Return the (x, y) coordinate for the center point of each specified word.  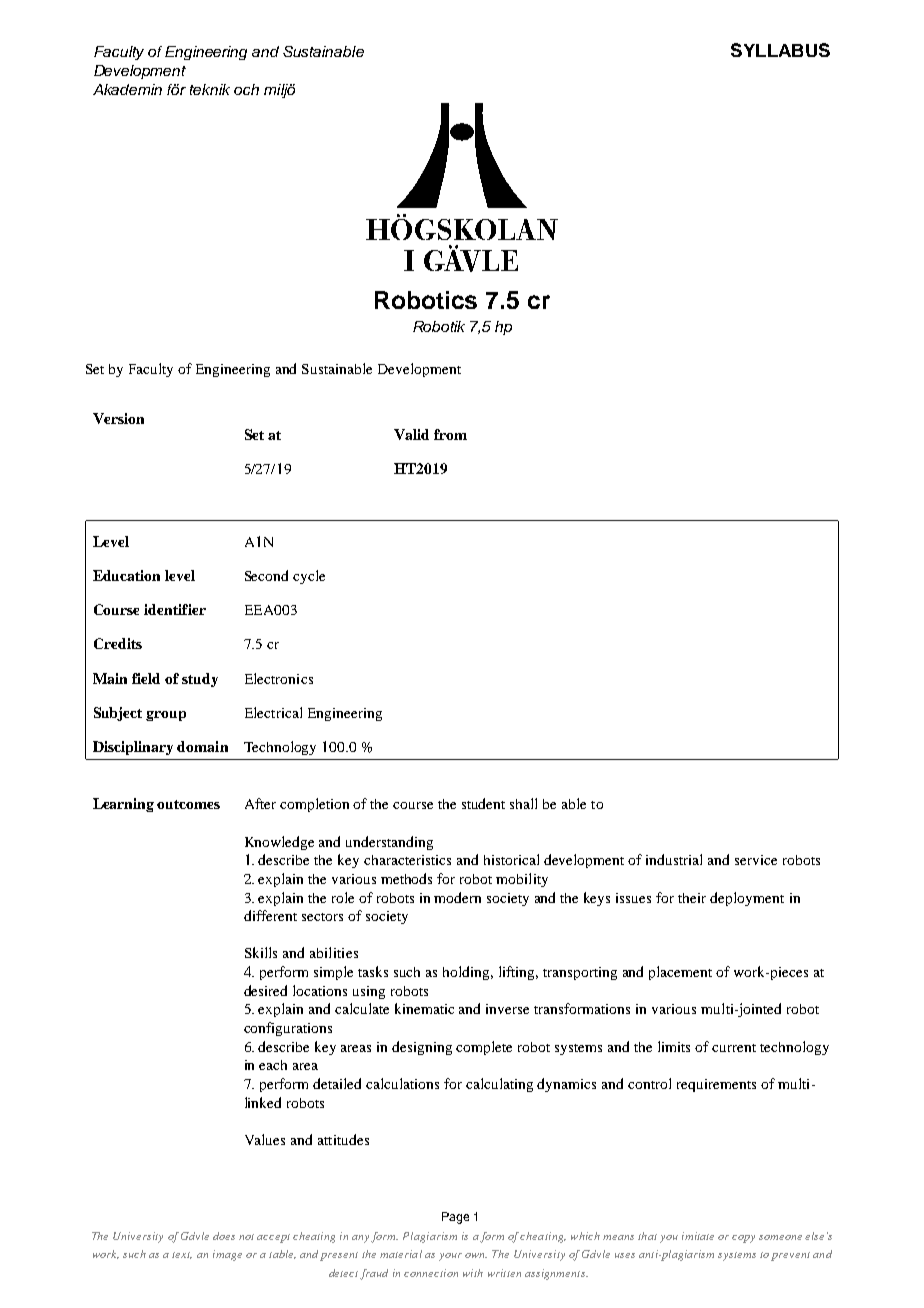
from (450, 434)
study (200, 680)
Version (118, 418)
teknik (210, 89)
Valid (411, 434)
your (450, 1257)
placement (680, 973)
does (224, 1236)
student (483, 803)
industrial (674, 859)
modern (457, 897)
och (246, 89)
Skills (261, 952)
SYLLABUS (780, 50)
